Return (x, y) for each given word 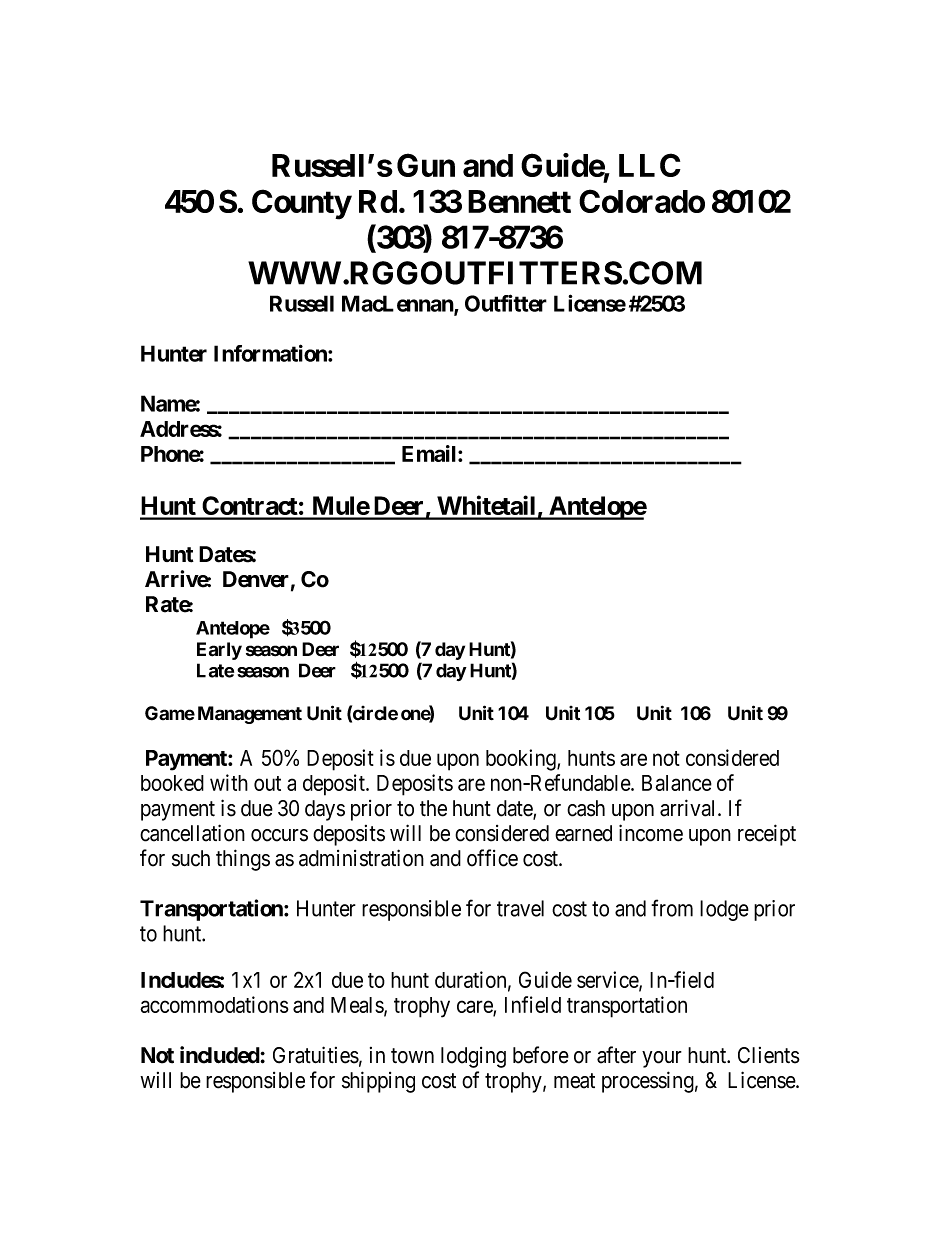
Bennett (519, 201)
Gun (426, 165)
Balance (677, 783)
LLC (650, 165)
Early (219, 651)
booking (522, 760)
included (220, 1055)
